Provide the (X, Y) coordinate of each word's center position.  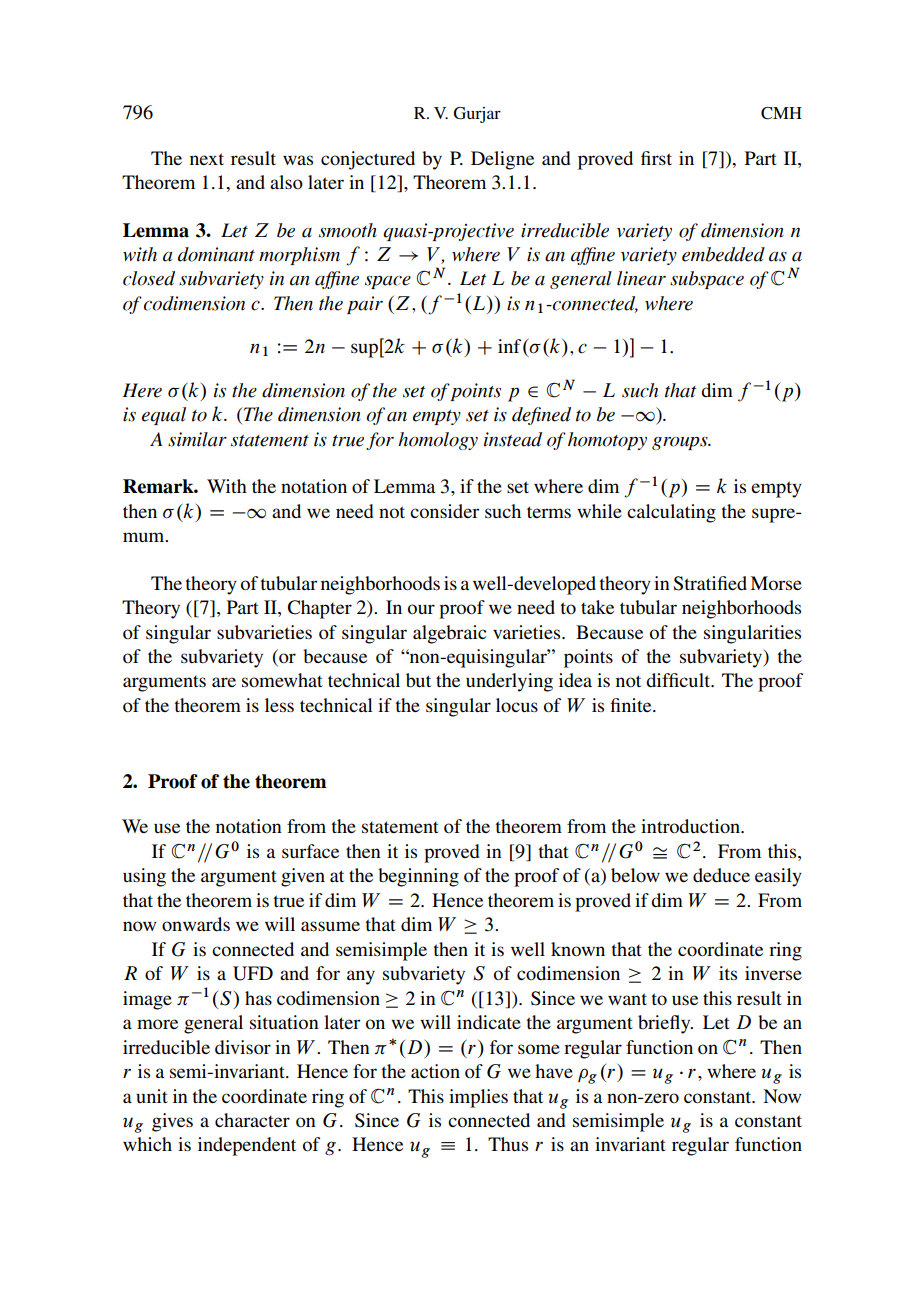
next (207, 159)
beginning (418, 877)
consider (444, 511)
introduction (691, 826)
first (656, 158)
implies (478, 1098)
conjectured (368, 160)
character (252, 1120)
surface (310, 851)
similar (197, 439)
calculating (671, 513)
